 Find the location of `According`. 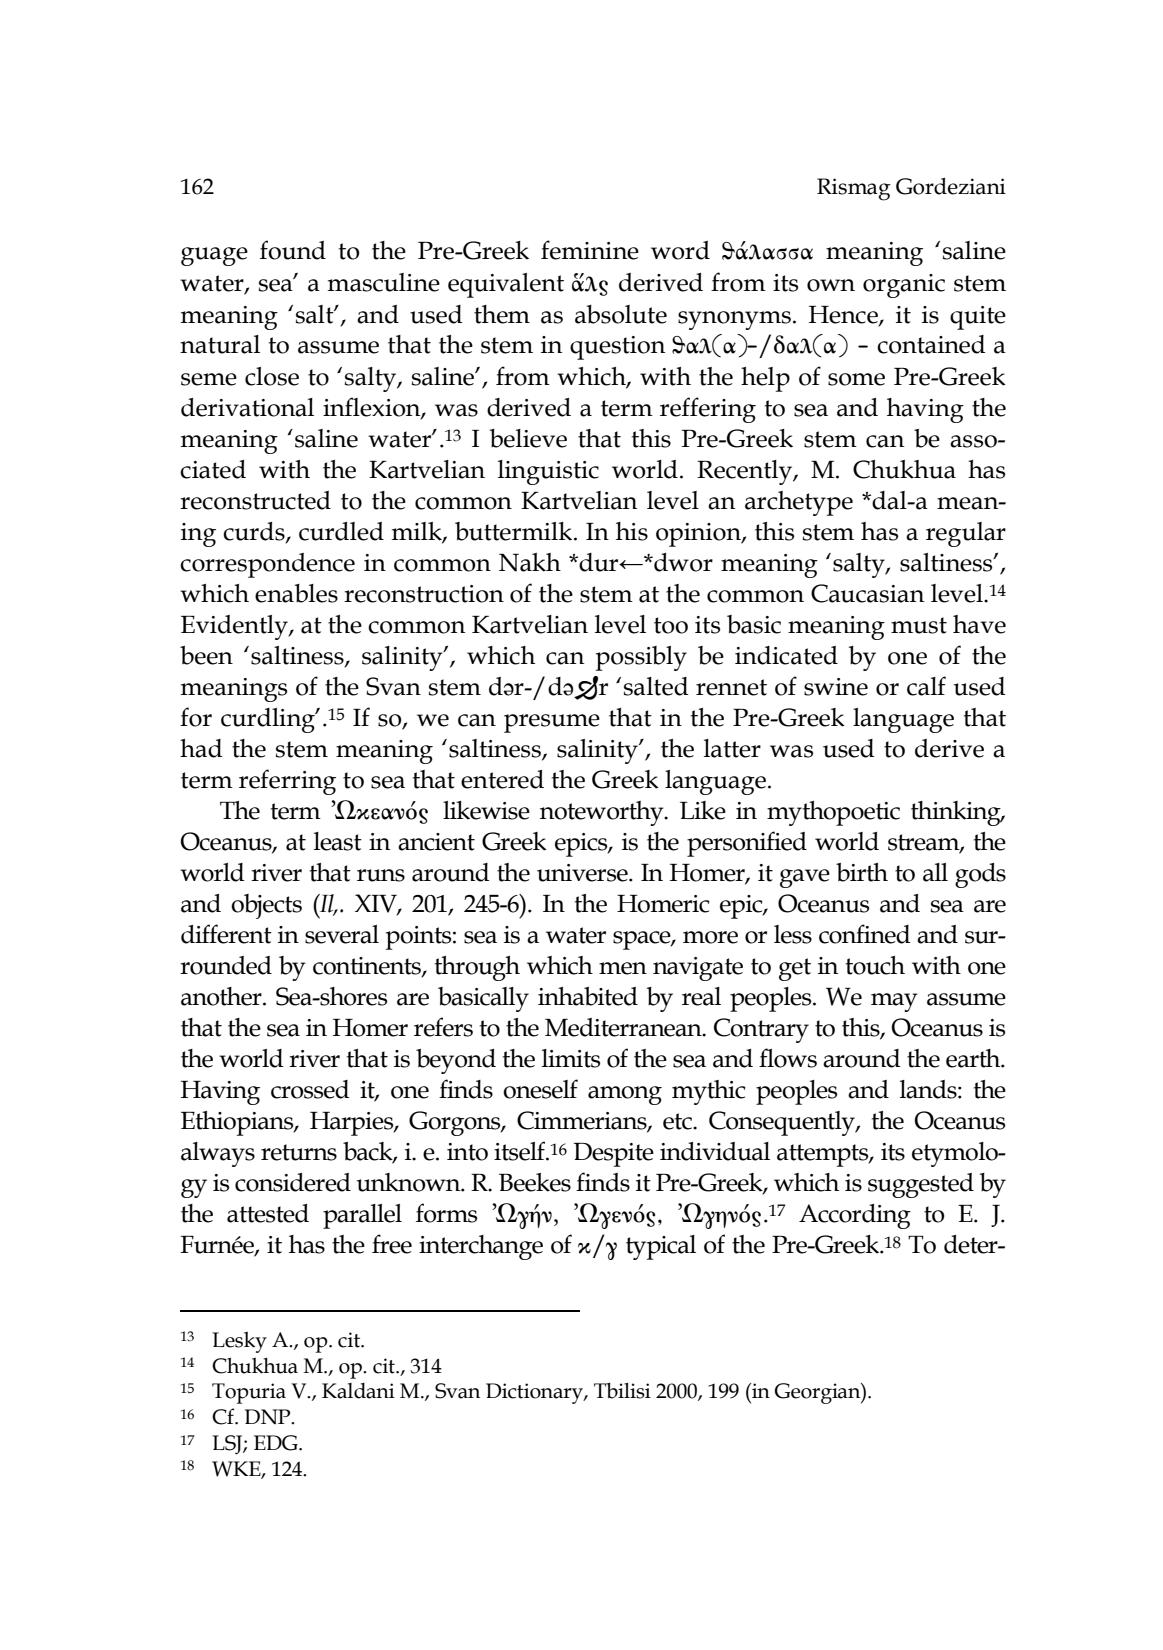

According is located at coordinates (855, 1216).
